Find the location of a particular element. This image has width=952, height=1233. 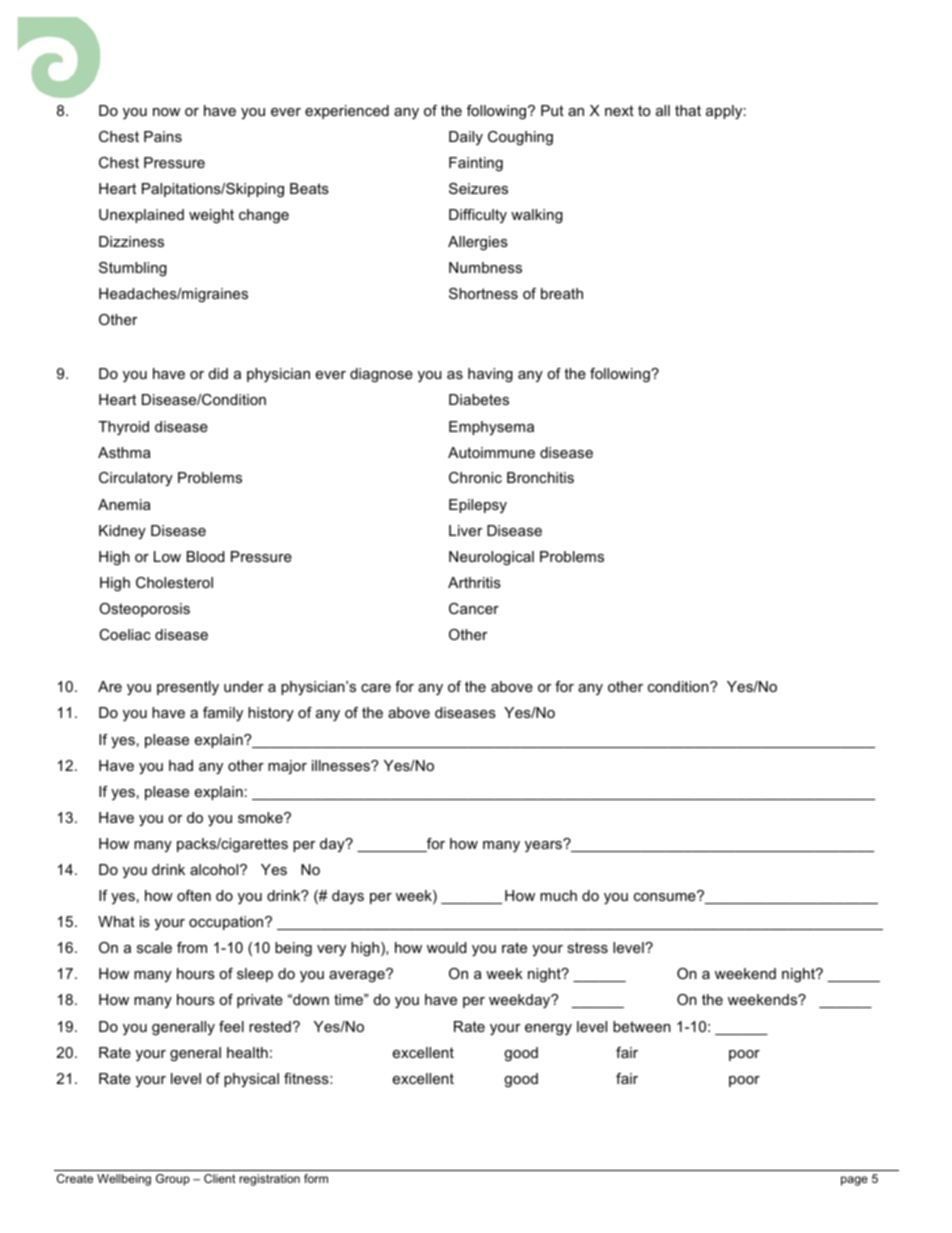

that is located at coordinates (688, 110).
